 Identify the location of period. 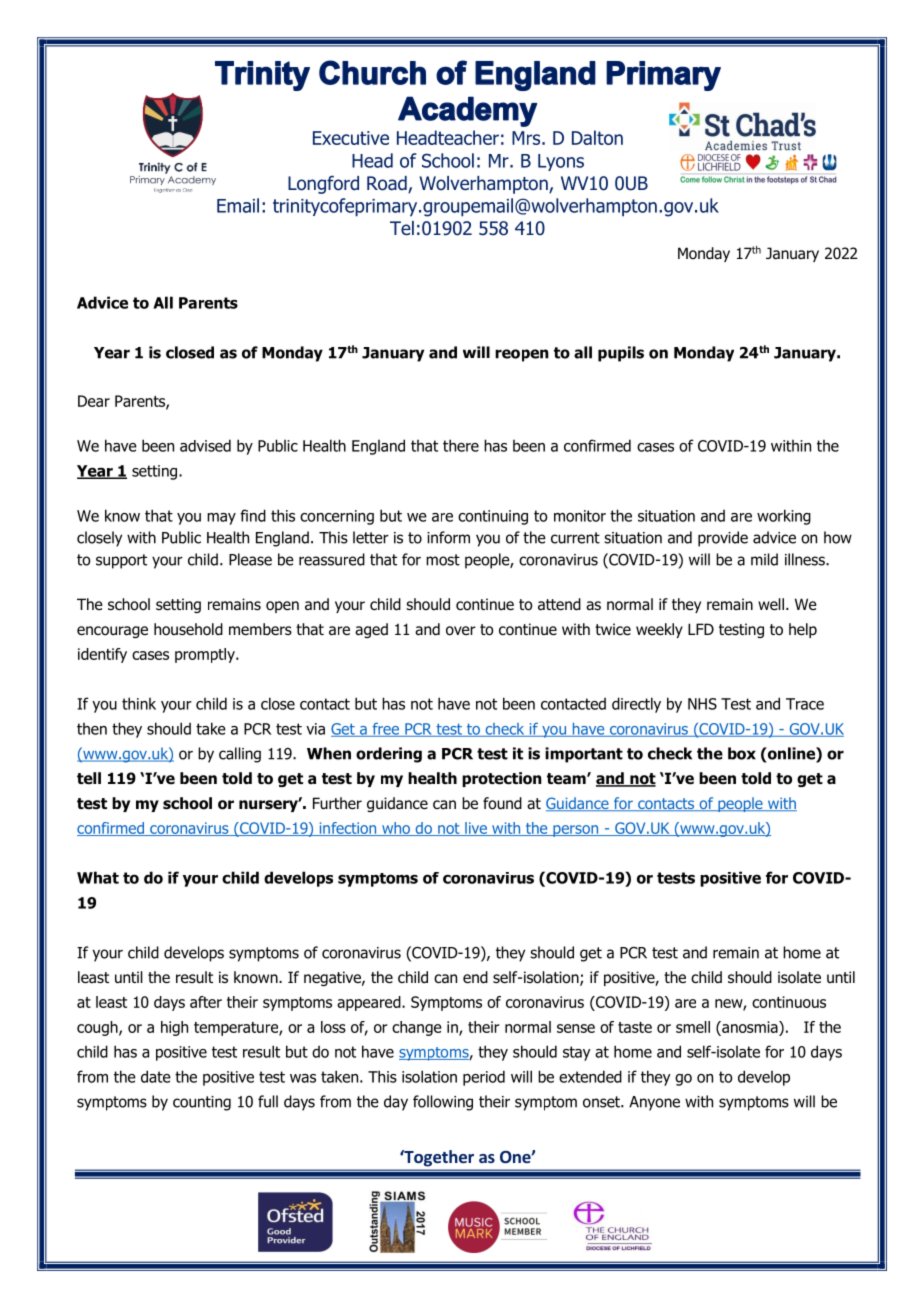
(484, 1078).
